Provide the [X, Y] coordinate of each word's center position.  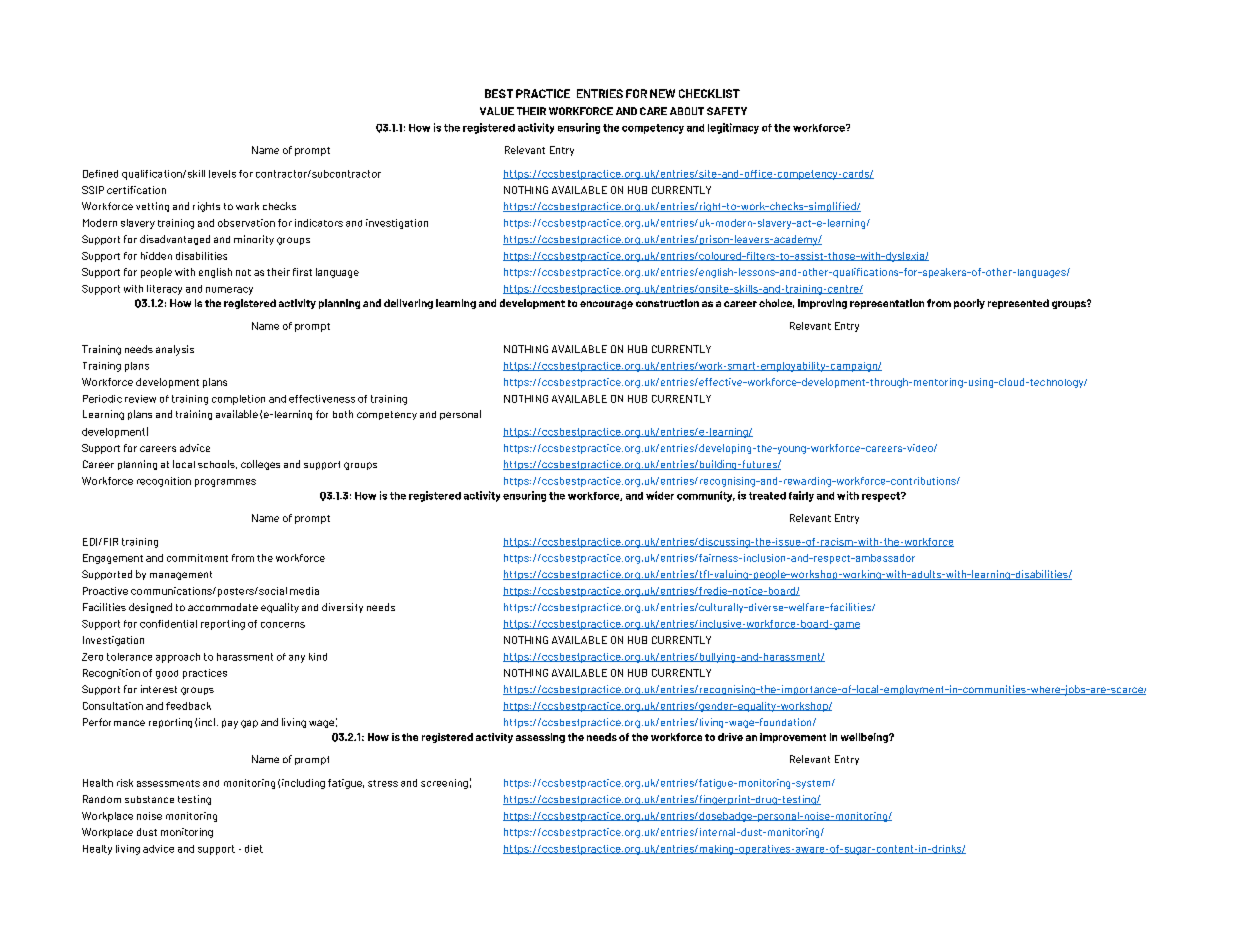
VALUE [497, 111]
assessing [540, 738]
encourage [606, 305]
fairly [801, 496]
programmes [225, 483]
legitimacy [733, 128]
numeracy [229, 291]
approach [178, 658]
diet [254, 849]
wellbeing [865, 738]
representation [887, 304]
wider [660, 495]
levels [222, 174]
